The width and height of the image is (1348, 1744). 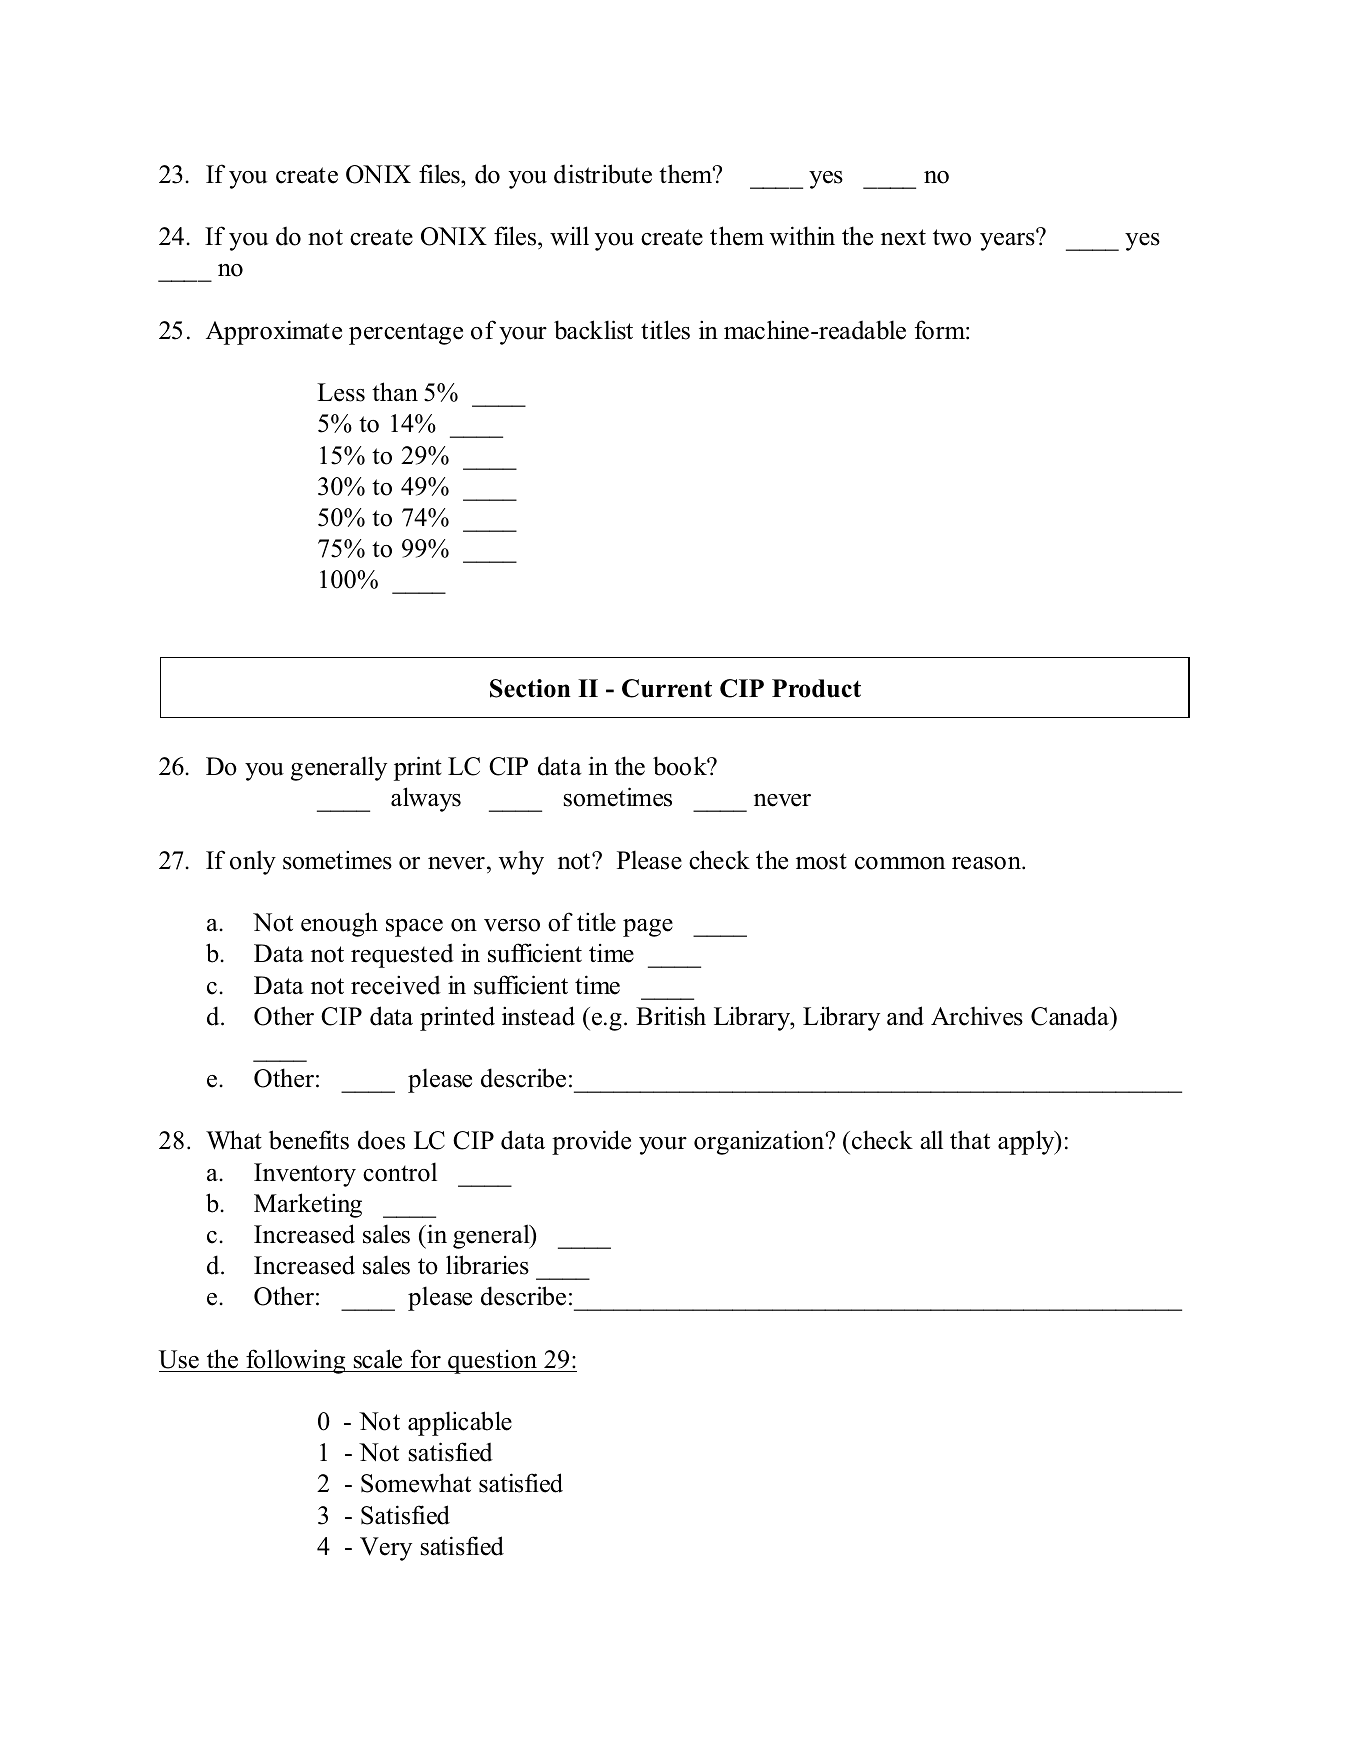 I want to click on page, so click(x=648, y=928).
